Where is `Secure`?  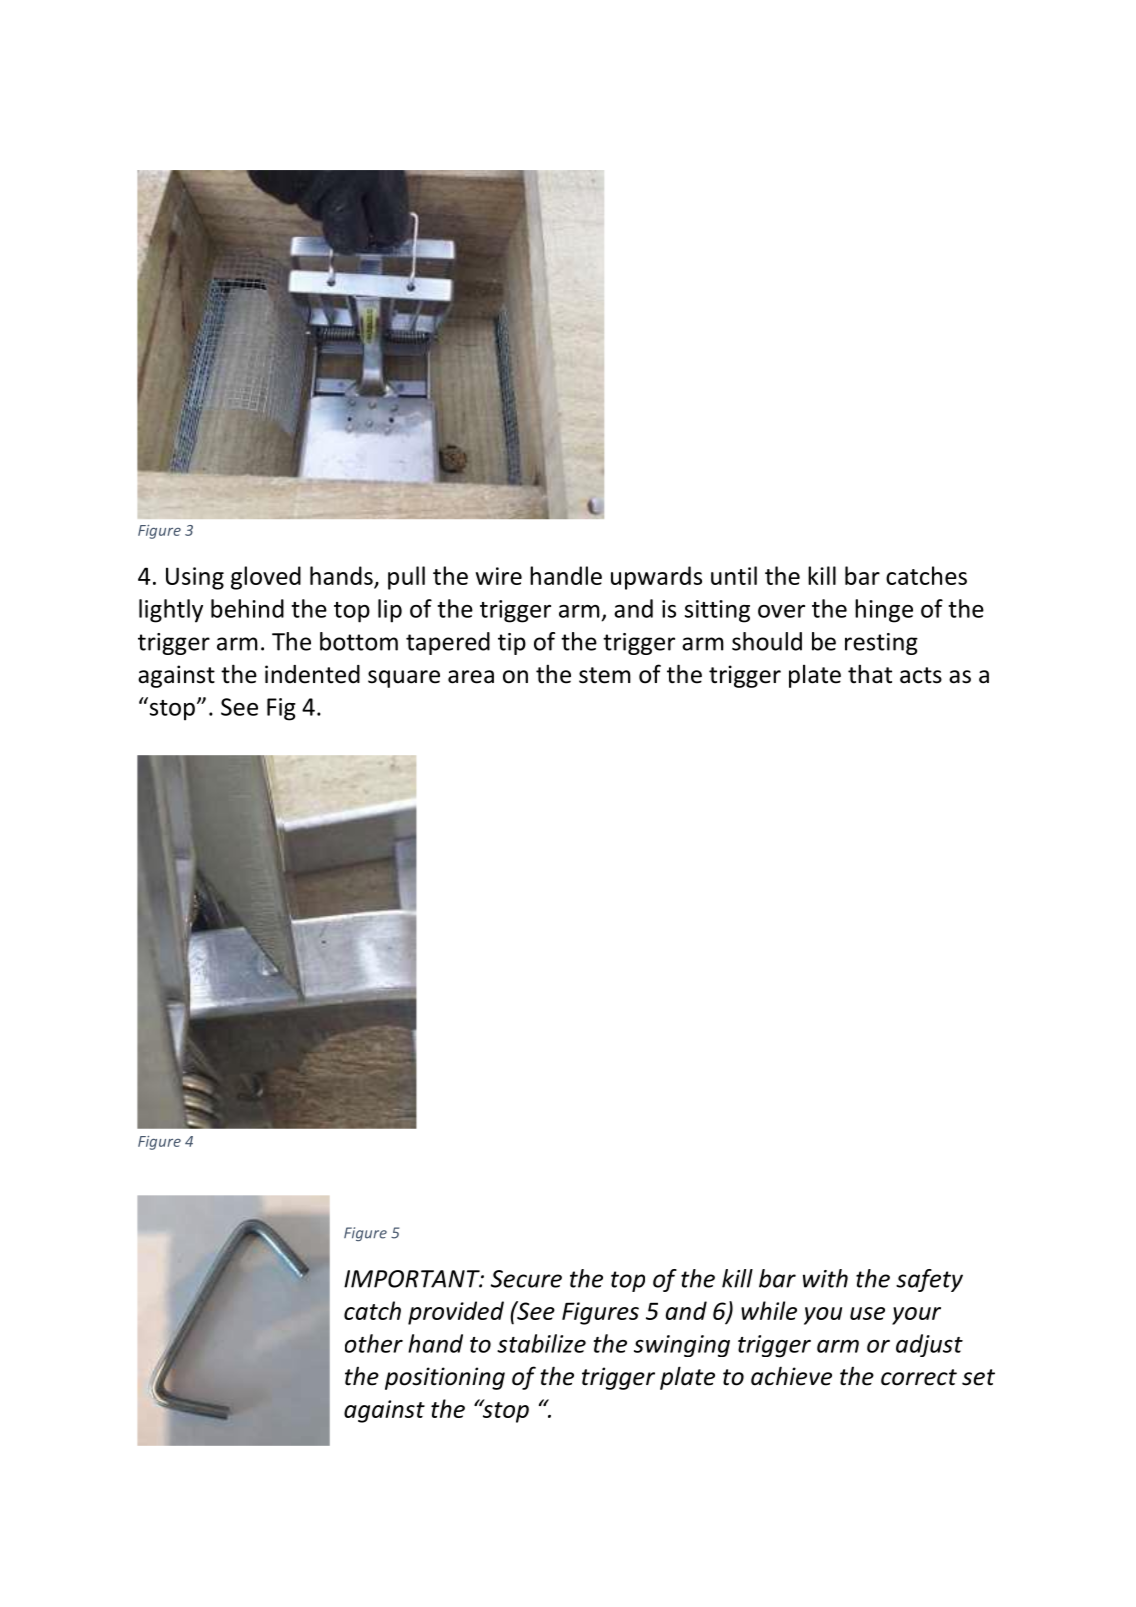 Secure is located at coordinates (526, 1279).
